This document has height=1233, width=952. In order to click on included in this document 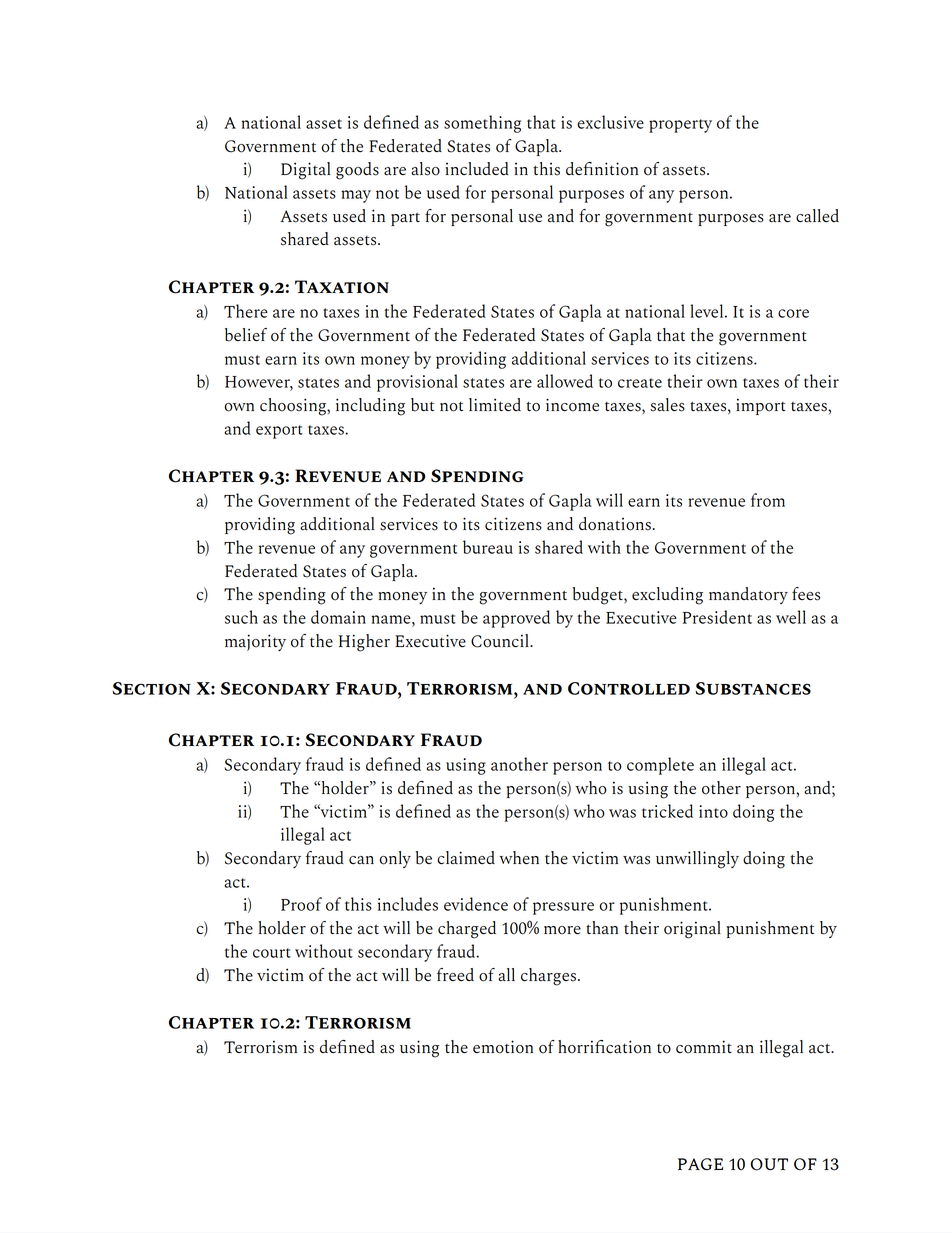, I will do `click(477, 168)`.
